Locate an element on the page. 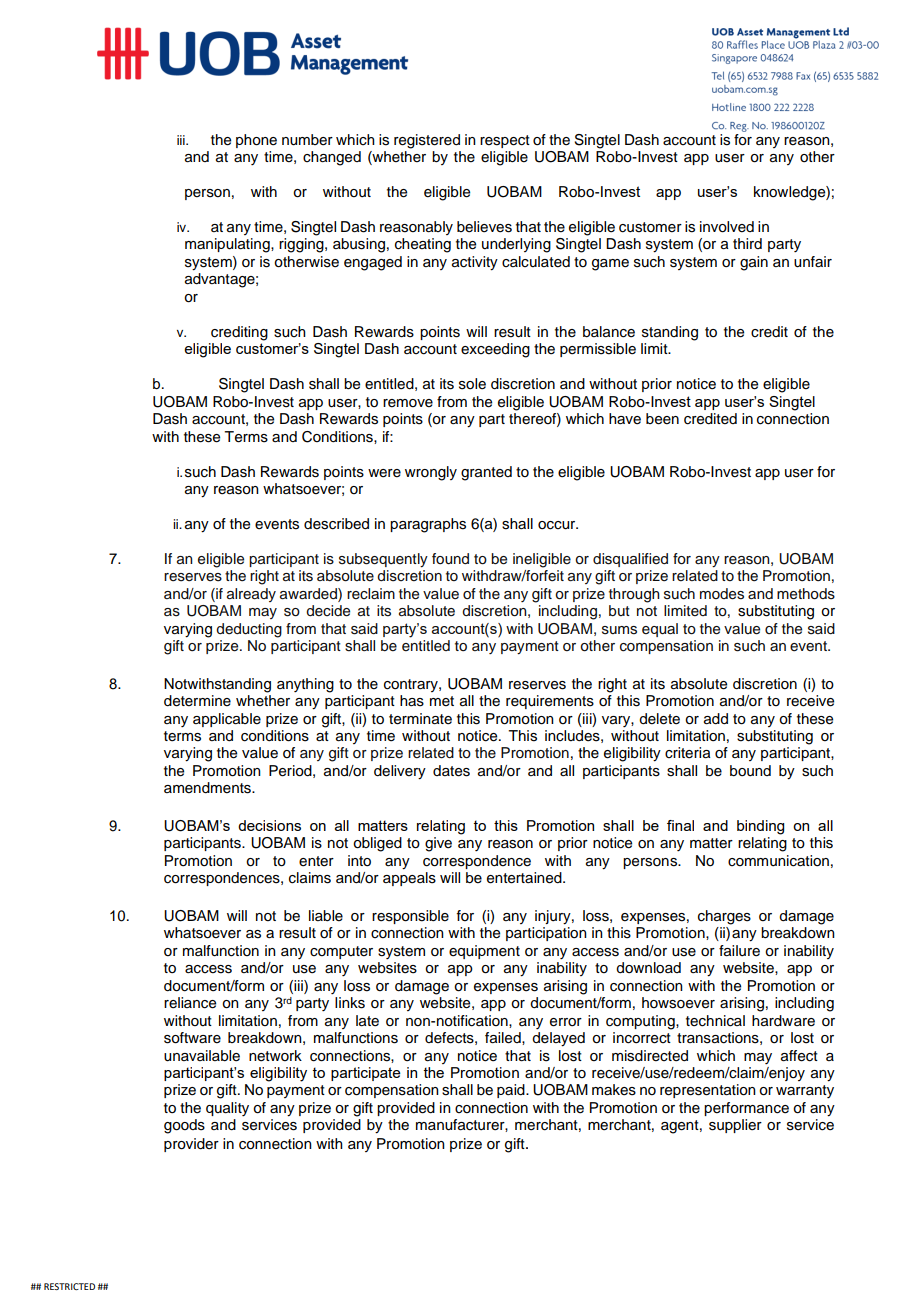 This image has height=1316, width=903. registered is located at coordinates (427, 141).
